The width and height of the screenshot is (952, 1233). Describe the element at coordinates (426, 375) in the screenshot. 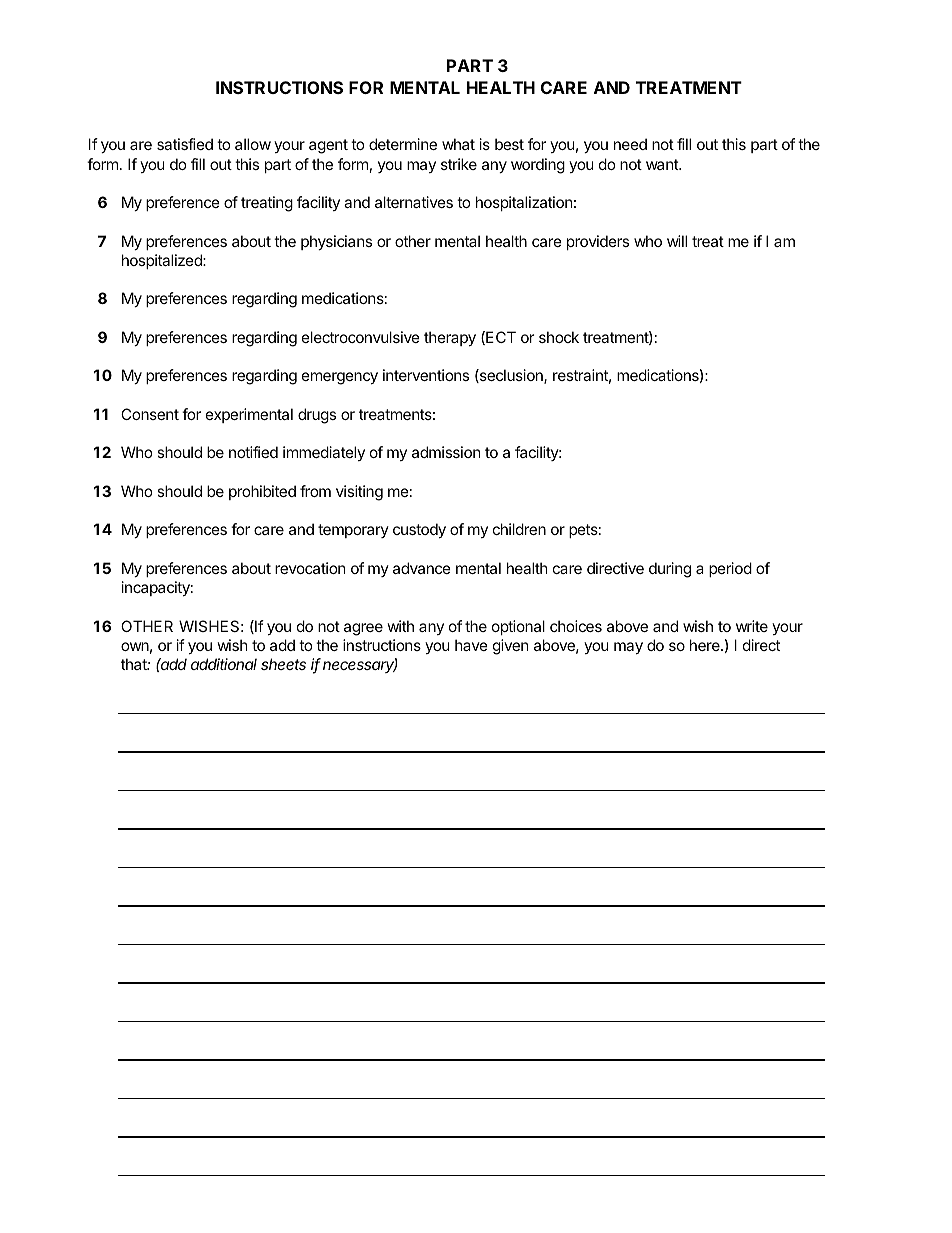

I see `interventions` at that location.
